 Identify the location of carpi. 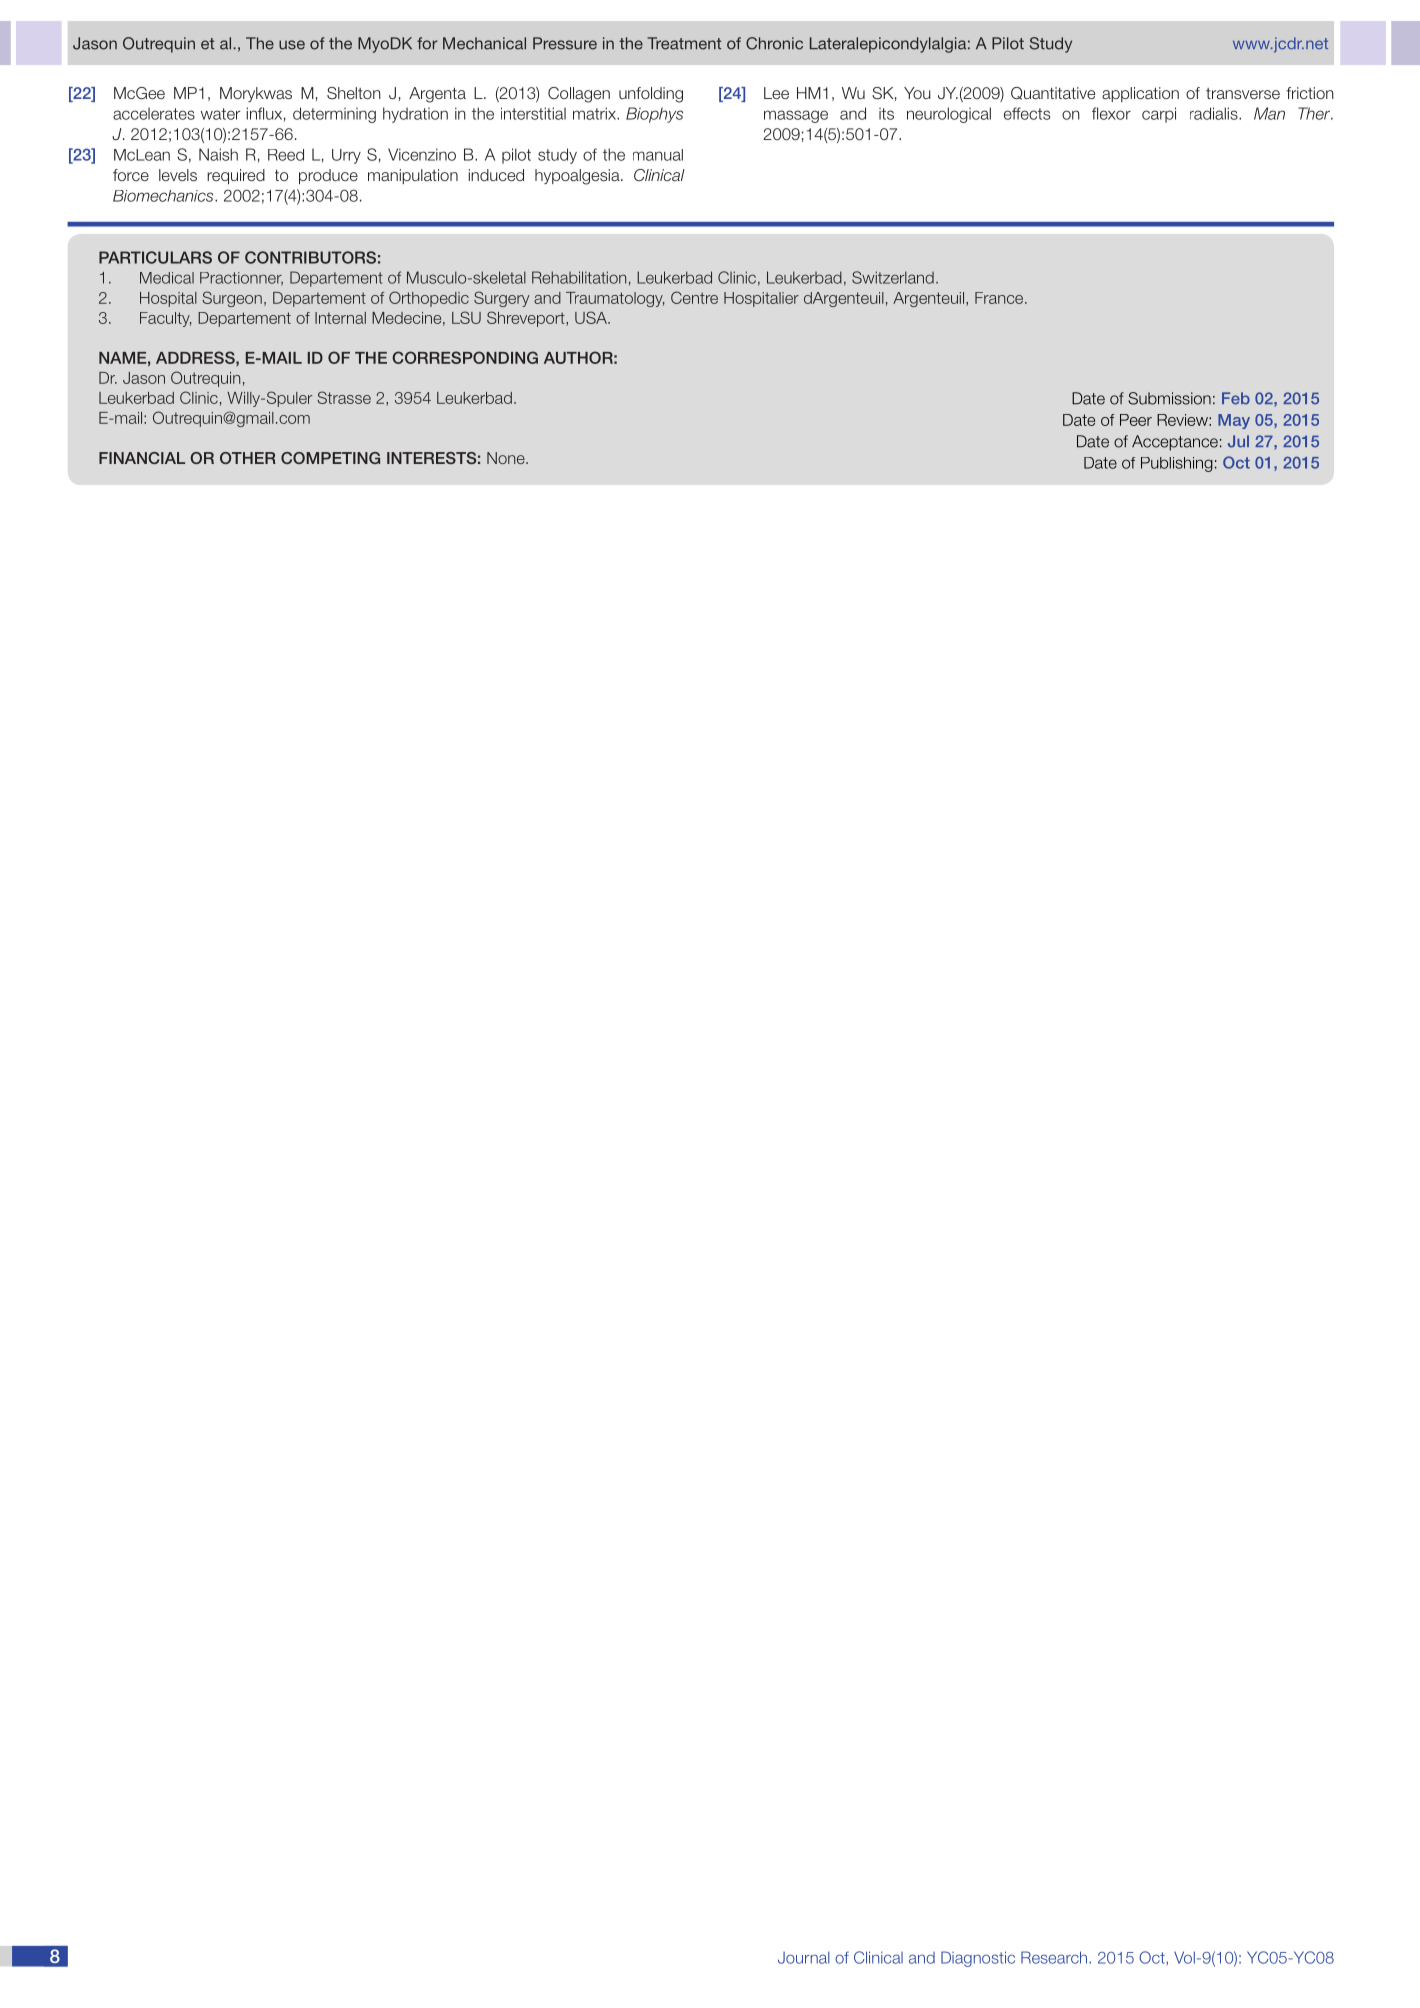
(1159, 115).
